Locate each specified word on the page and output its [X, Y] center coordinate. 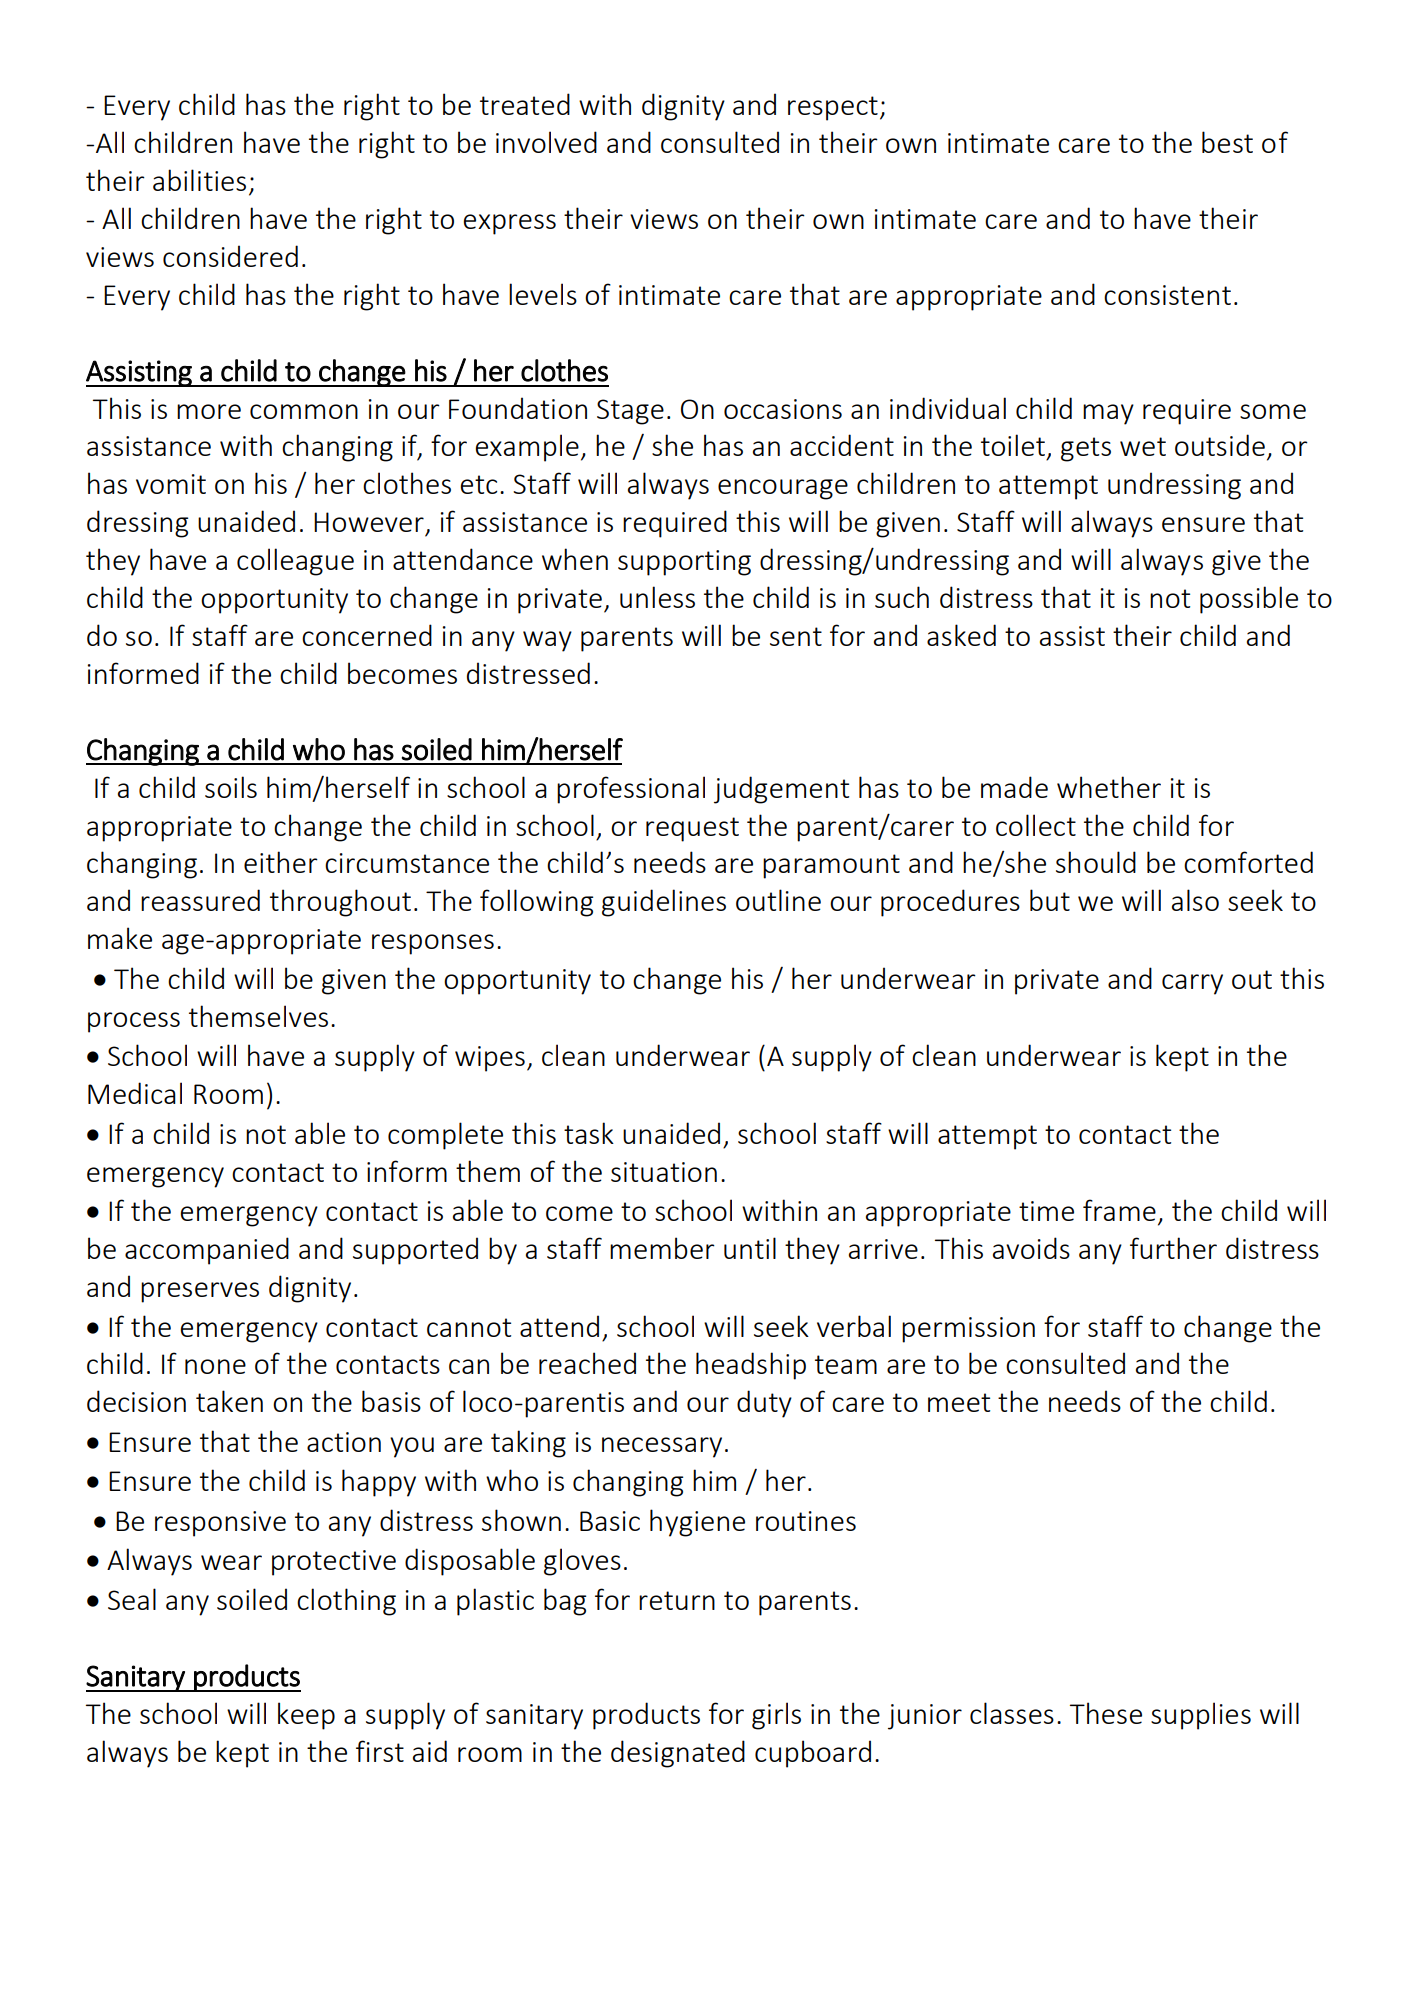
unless [657, 597]
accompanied [207, 1251]
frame [1119, 1210]
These [1106, 1713]
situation [664, 1172]
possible [1249, 600]
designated [678, 1754]
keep [306, 1716]
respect [833, 108]
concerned [367, 635]
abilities [199, 180]
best [1227, 142]
